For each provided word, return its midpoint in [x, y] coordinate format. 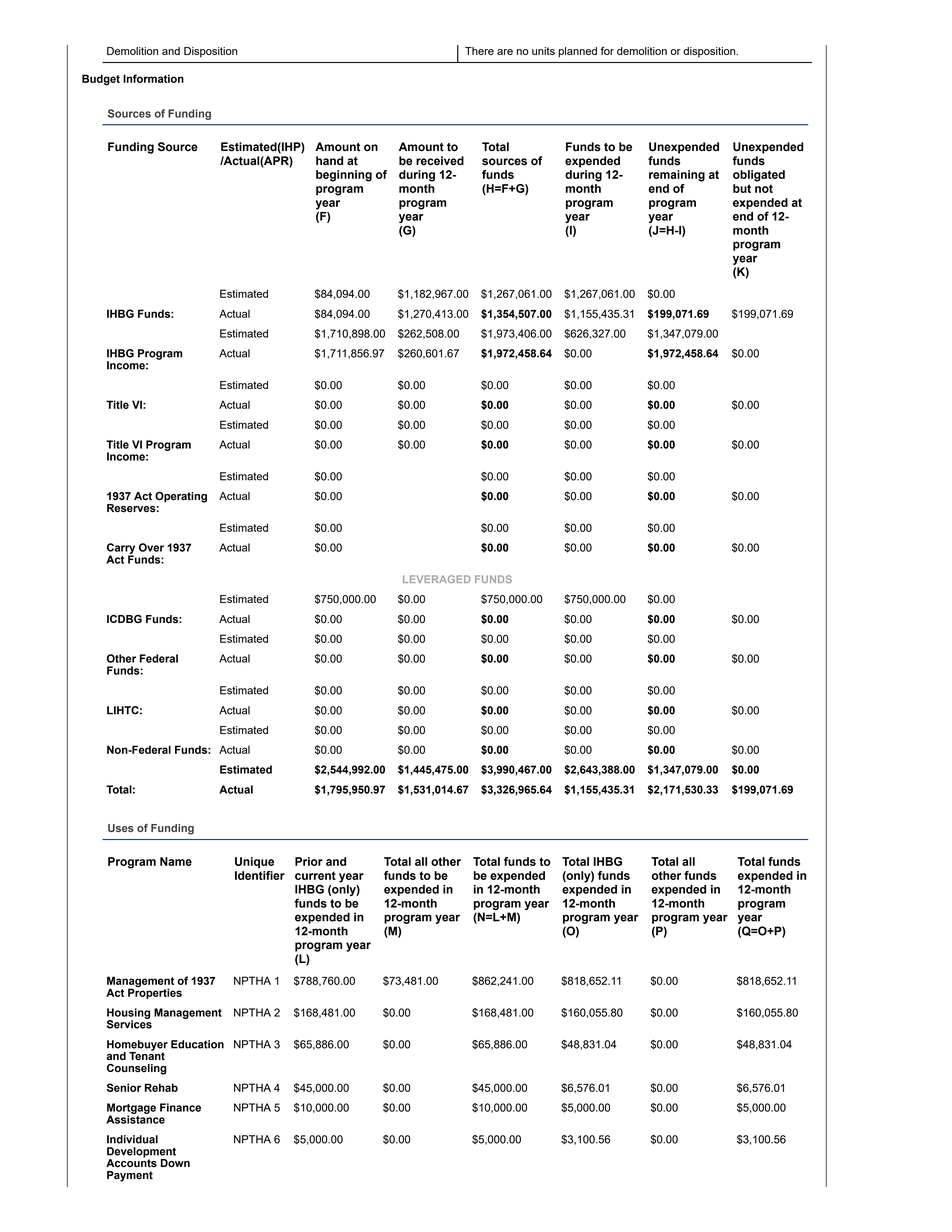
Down [175, 1163]
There [479, 51]
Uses [121, 828]
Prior [309, 861]
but [742, 188]
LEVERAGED [436, 579]
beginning [344, 176]
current [315, 875]
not [764, 188]
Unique [254, 862]
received [440, 161]
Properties [155, 992]
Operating [181, 497]
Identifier [260, 875]
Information [153, 78]
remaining [677, 176]
